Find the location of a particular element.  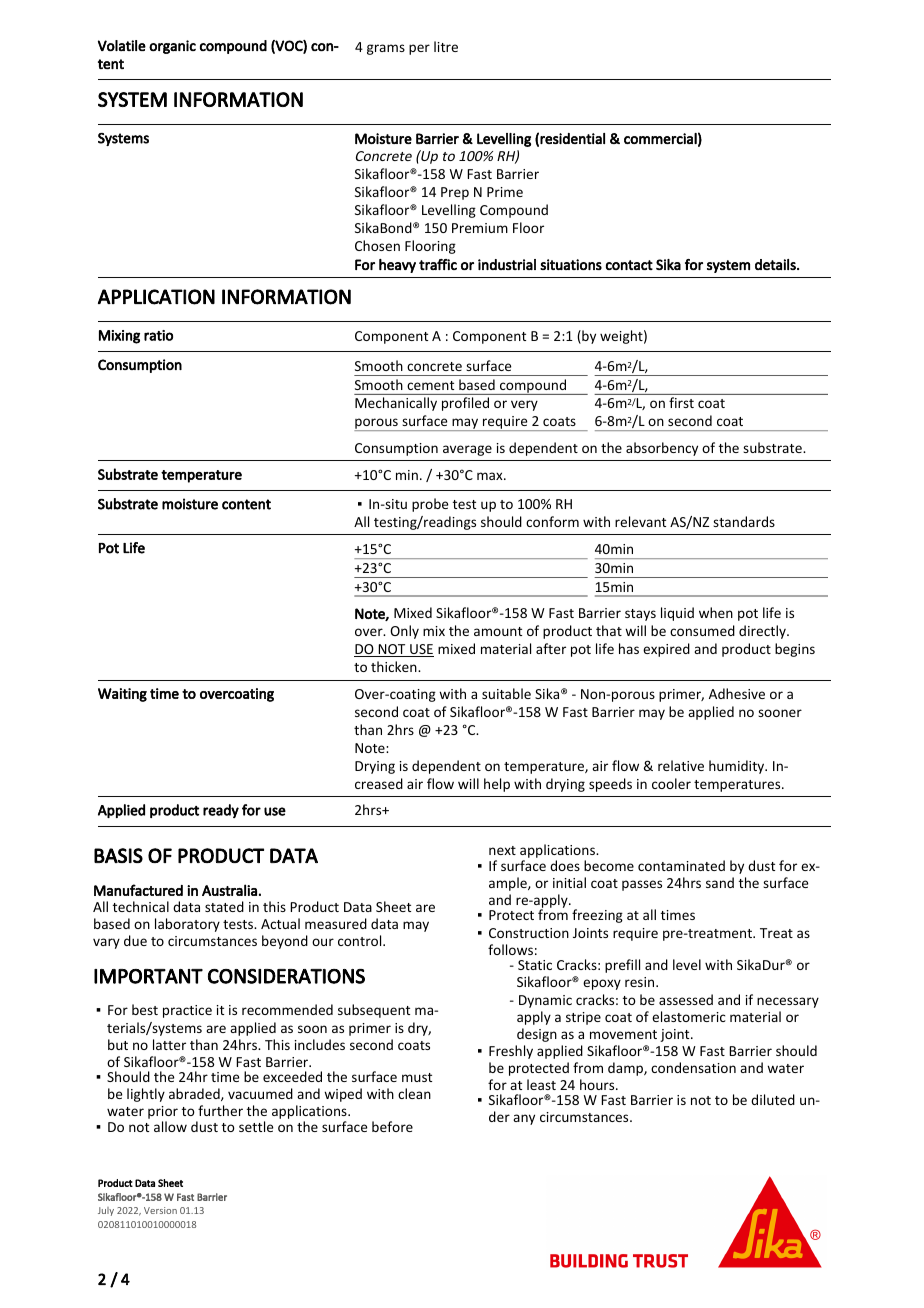

organic is located at coordinates (172, 47).
